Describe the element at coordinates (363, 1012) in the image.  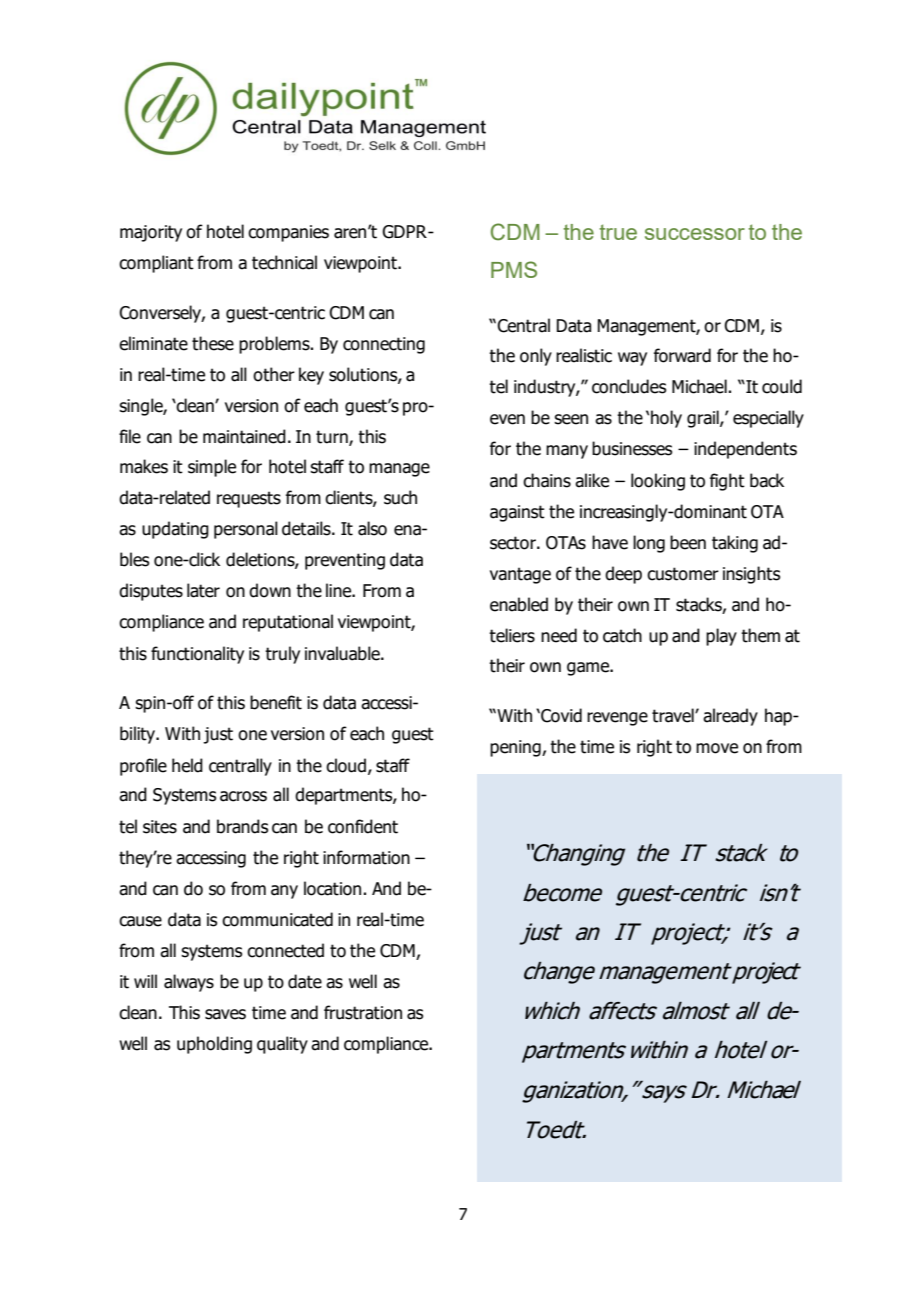
I see `frustration` at that location.
